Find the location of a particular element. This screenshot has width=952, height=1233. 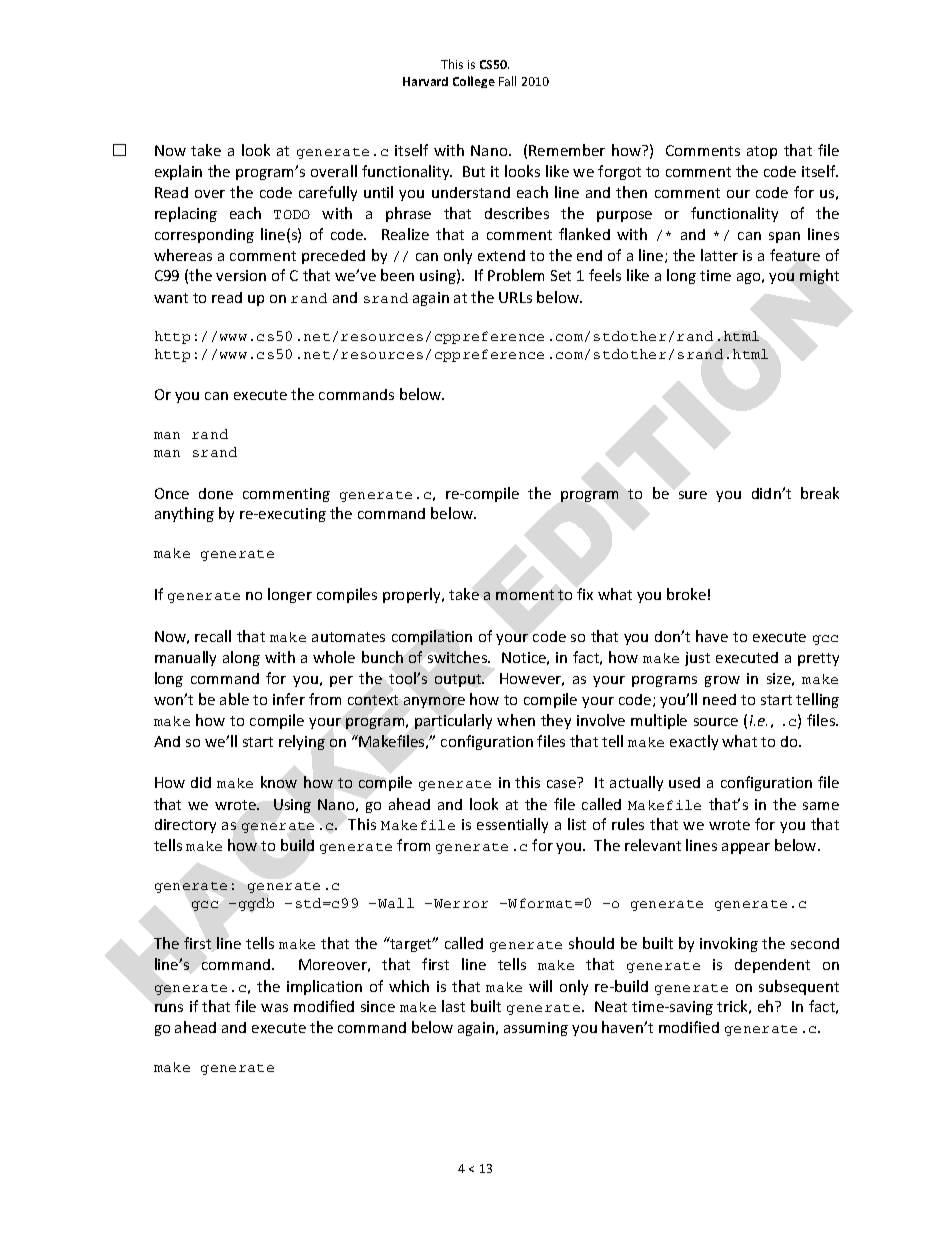

corresponding is located at coordinates (204, 236).
